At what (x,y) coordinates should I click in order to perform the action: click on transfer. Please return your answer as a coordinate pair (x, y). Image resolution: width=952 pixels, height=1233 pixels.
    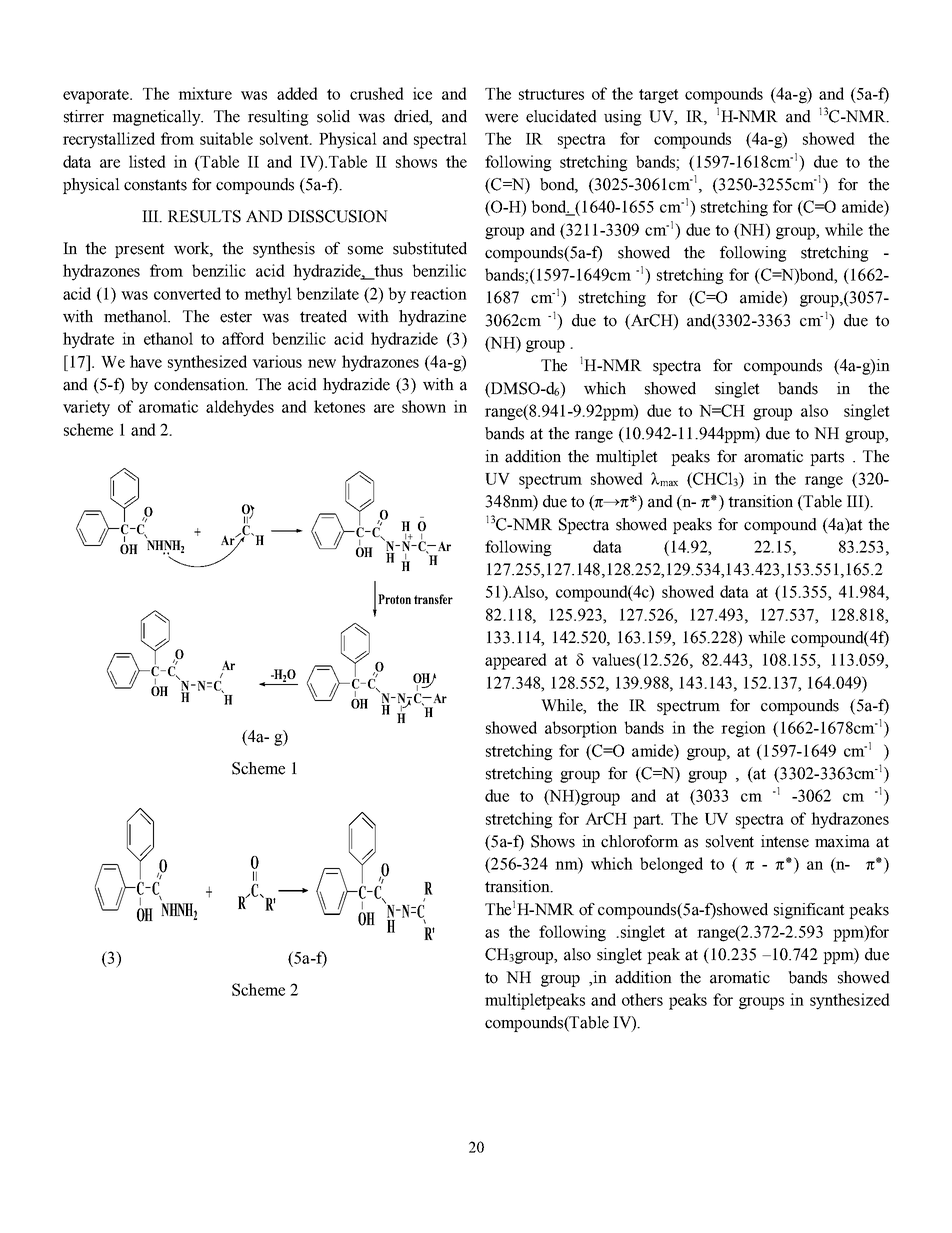
    Looking at the image, I should click on (433, 599).
